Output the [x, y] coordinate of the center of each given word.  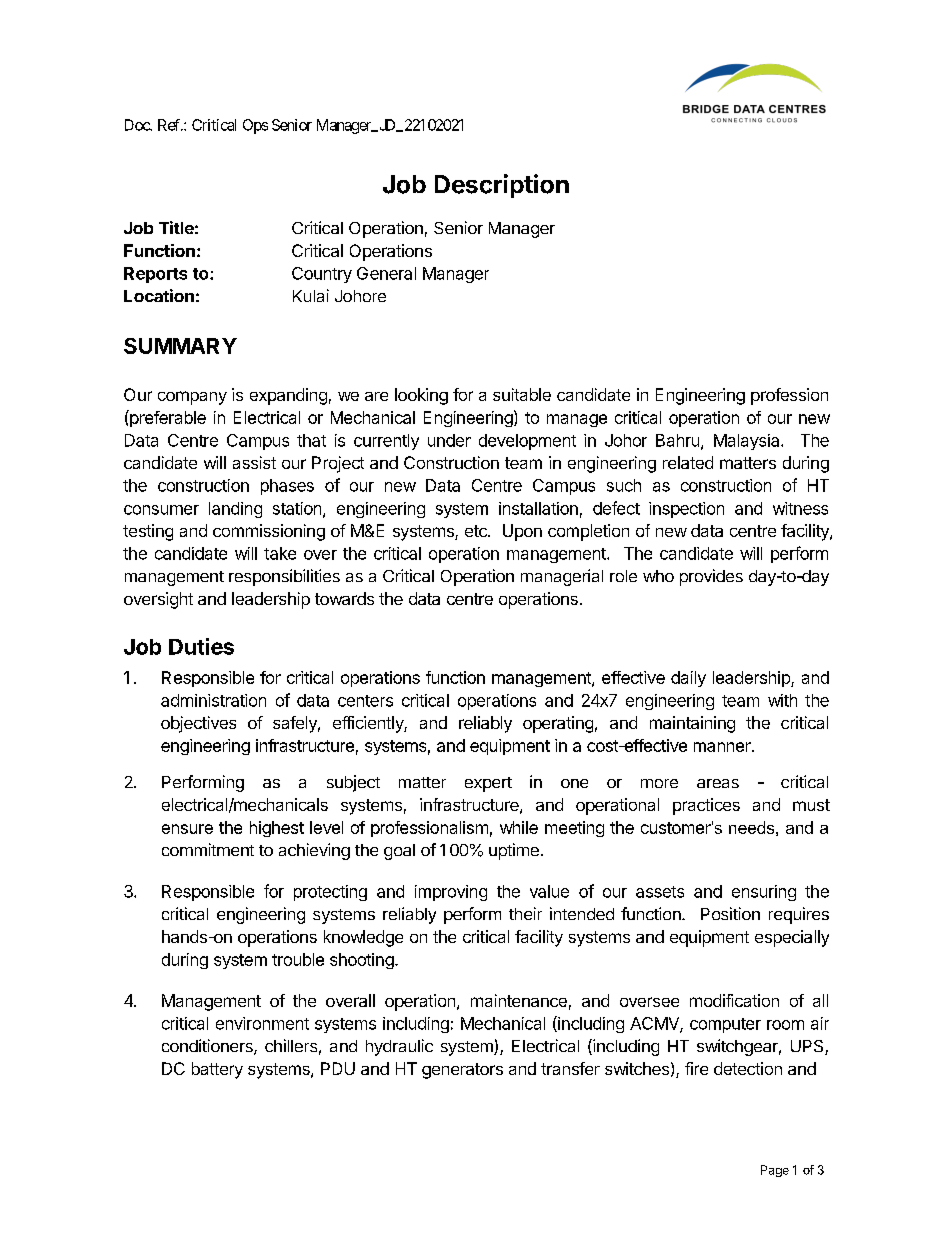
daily [688, 679]
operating [558, 724]
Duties [201, 646]
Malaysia [748, 442]
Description [502, 186]
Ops [255, 126]
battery [217, 1070]
